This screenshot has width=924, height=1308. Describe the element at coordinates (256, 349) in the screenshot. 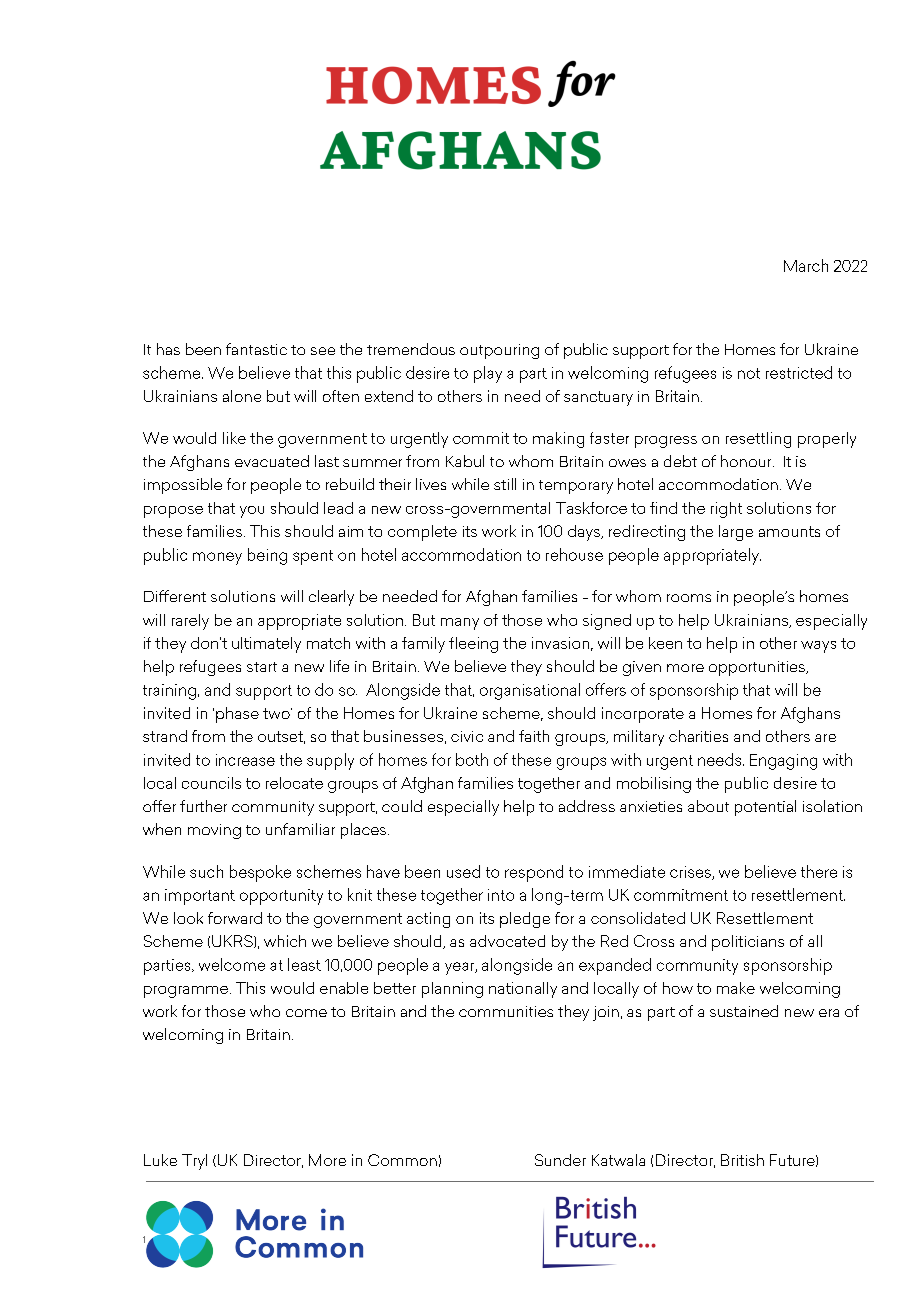

I see `fantastic` at that location.
